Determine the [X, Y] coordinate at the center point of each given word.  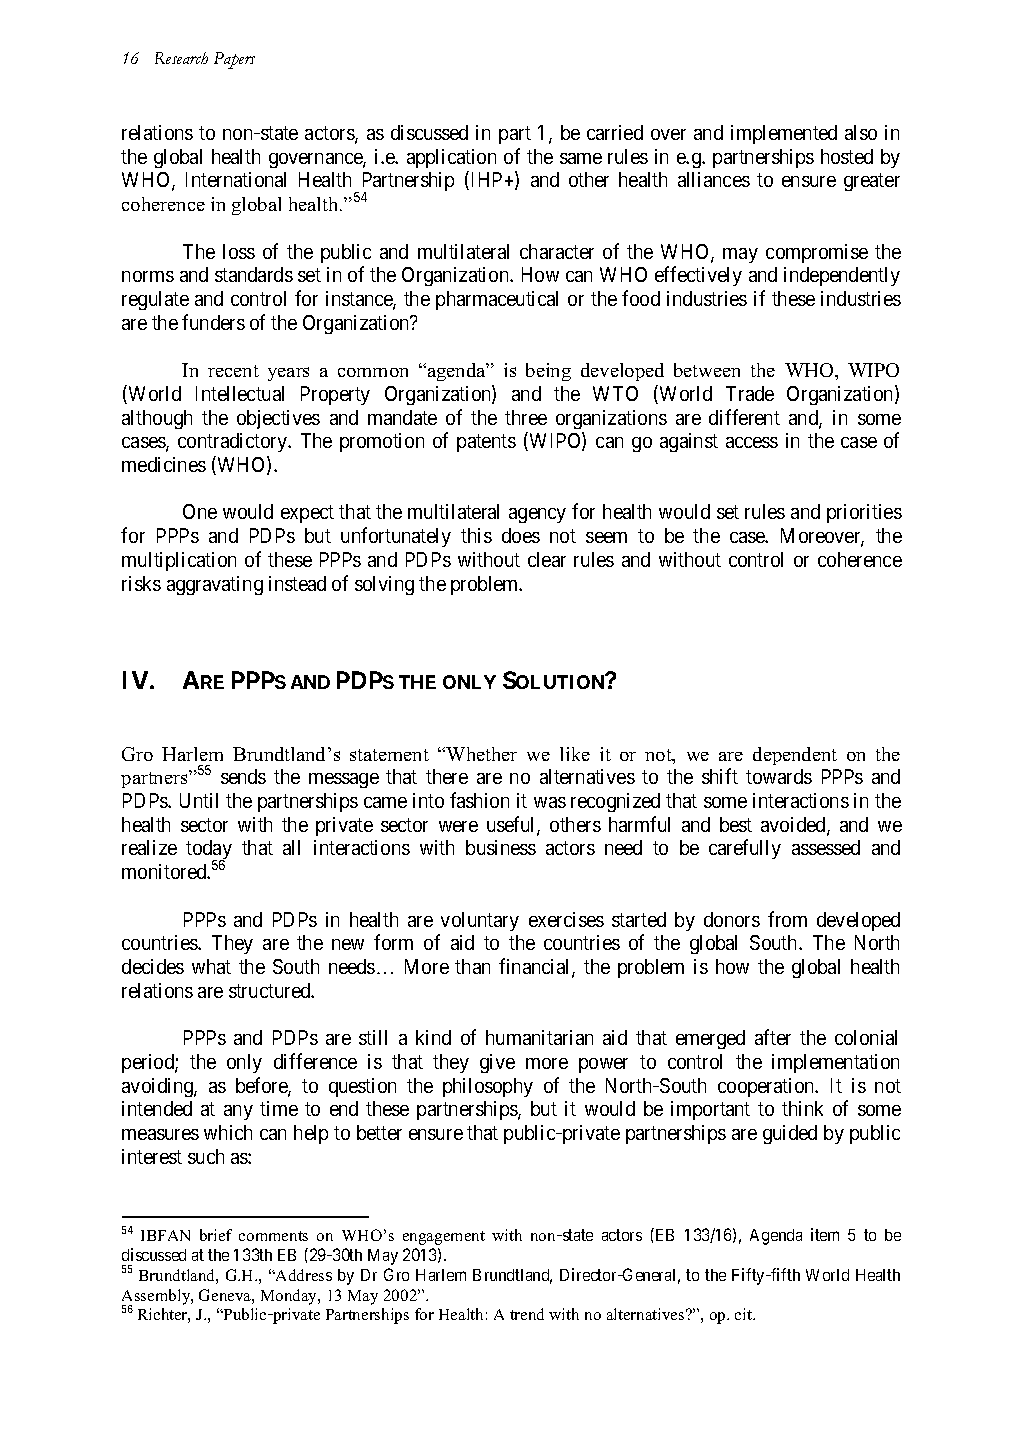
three [526, 417]
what [211, 966]
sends [243, 776]
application [451, 158]
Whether [481, 754]
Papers [234, 60]
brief [216, 1235]
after [773, 1037]
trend [527, 1314]
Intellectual [240, 393]
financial [536, 967]
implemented [784, 134]
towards [779, 776]
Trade [750, 393]
